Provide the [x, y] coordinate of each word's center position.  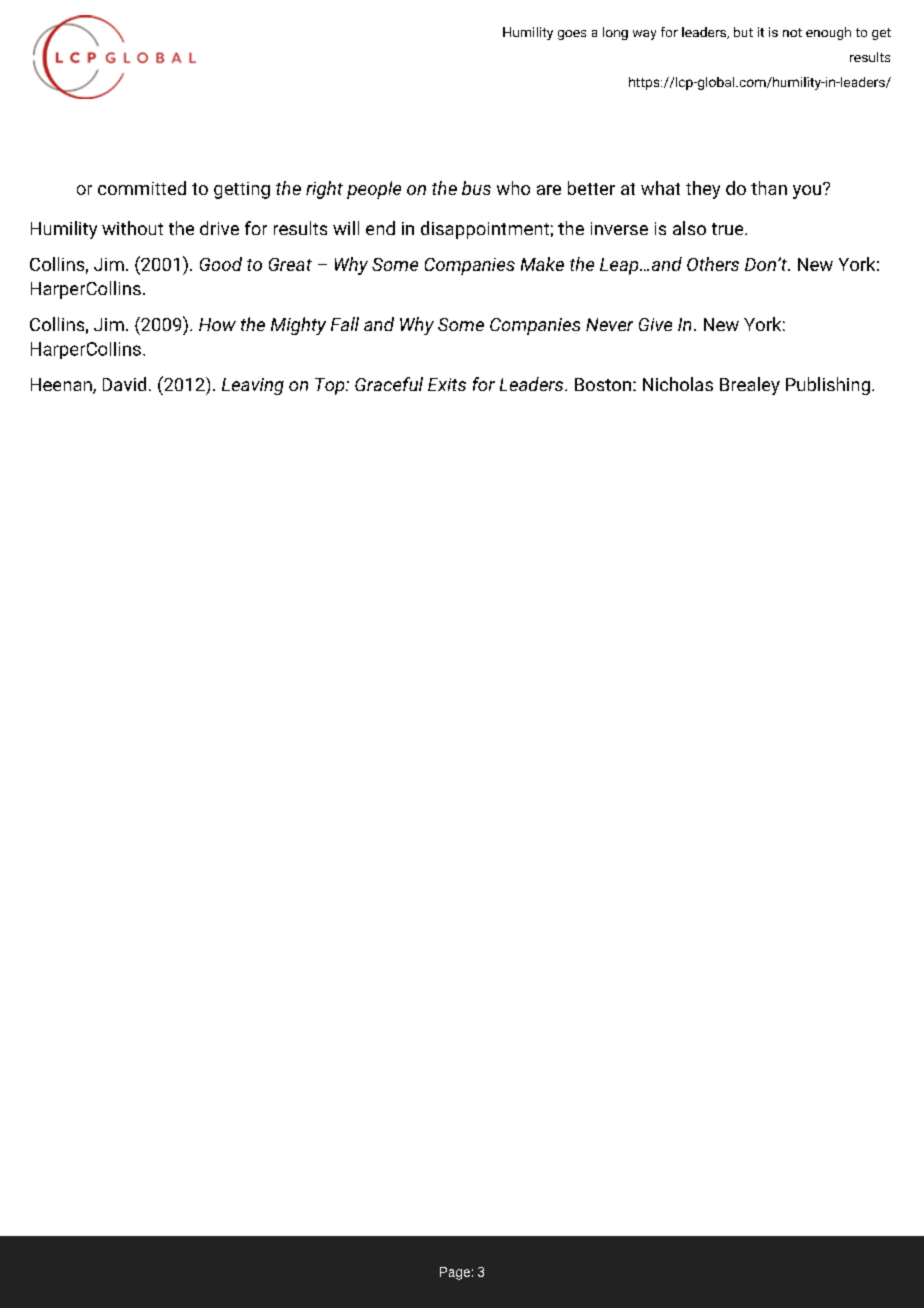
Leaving [253, 386]
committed [142, 188]
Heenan [62, 386]
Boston [603, 384]
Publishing [828, 386]
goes [572, 35]
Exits [447, 384]
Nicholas [678, 384]
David [124, 384]
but [743, 32]
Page [455, 1273]
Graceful [389, 384]
